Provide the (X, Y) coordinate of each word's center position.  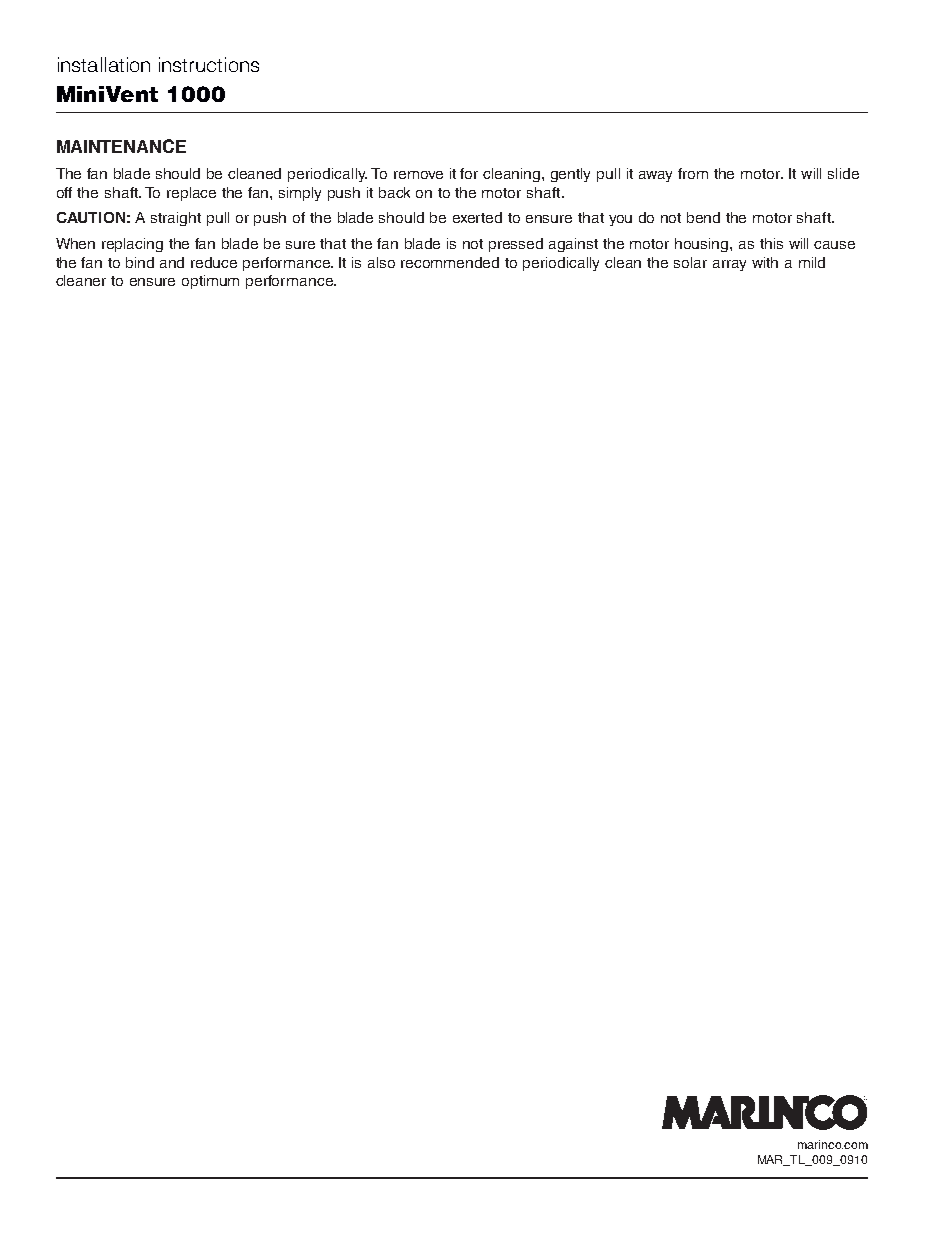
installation (104, 64)
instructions (209, 64)
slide (843, 173)
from (693, 173)
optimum (210, 282)
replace (191, 194)
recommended (450, 262)
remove (418, 175)
